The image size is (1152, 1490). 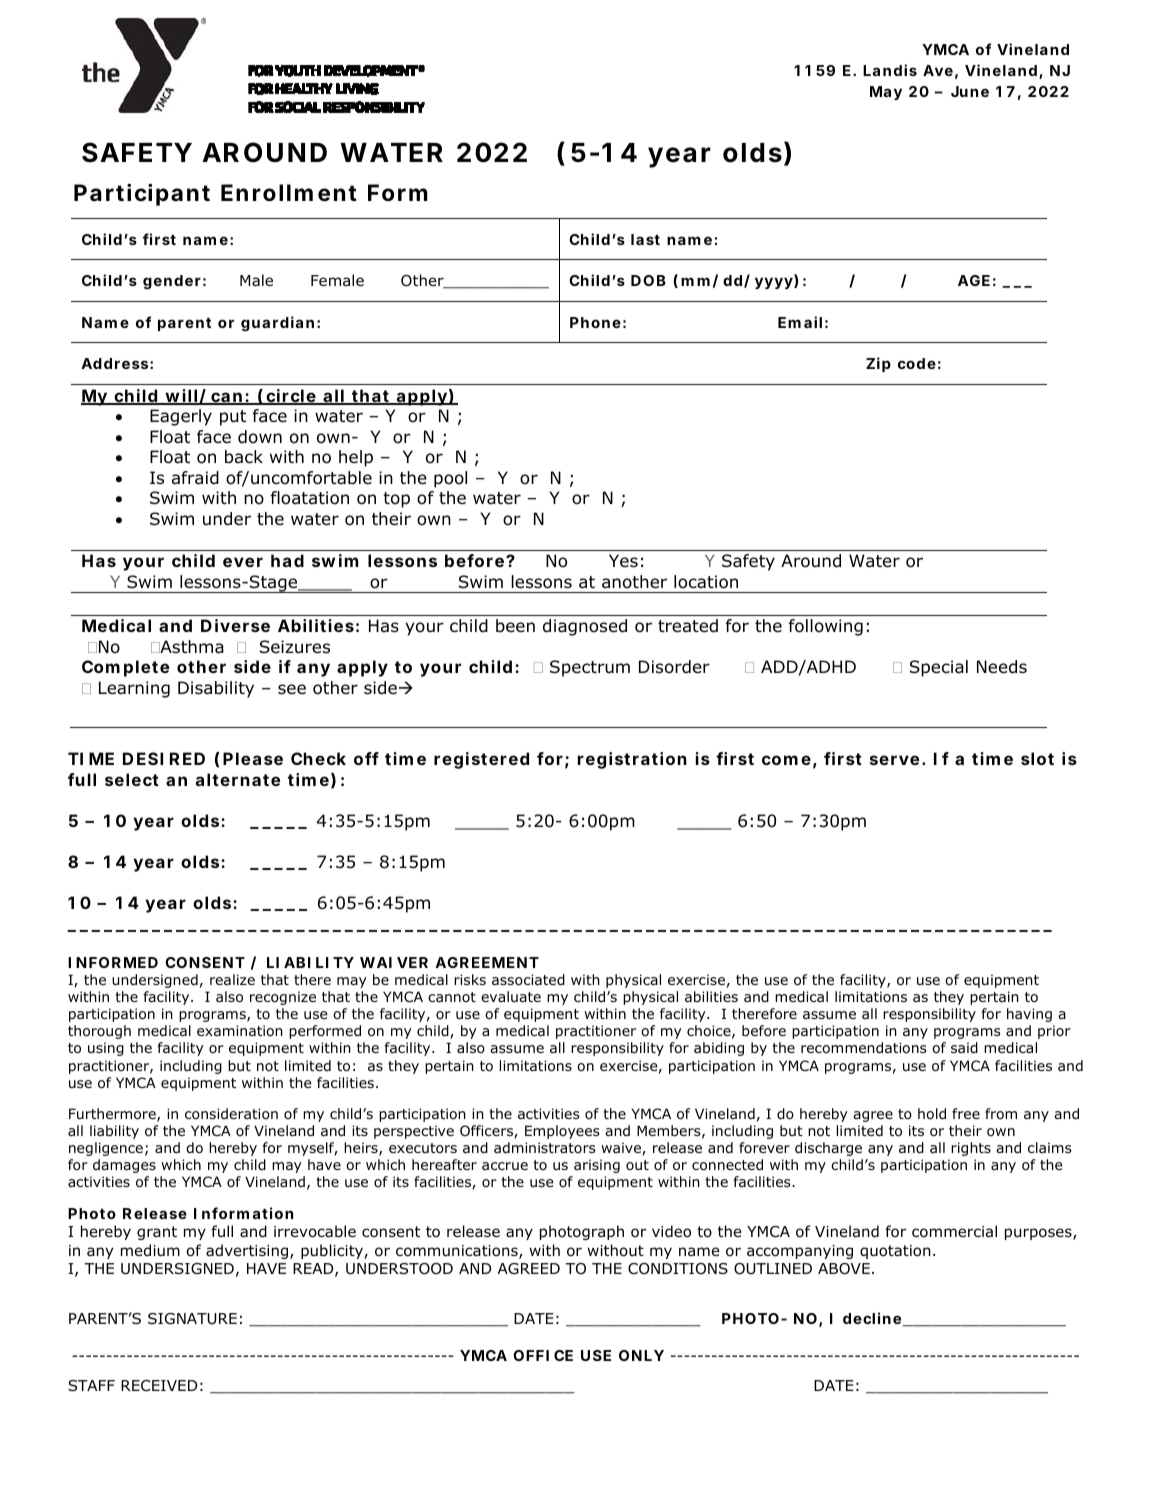 I want to click on ONLY, so click(x=641, y=1355).
